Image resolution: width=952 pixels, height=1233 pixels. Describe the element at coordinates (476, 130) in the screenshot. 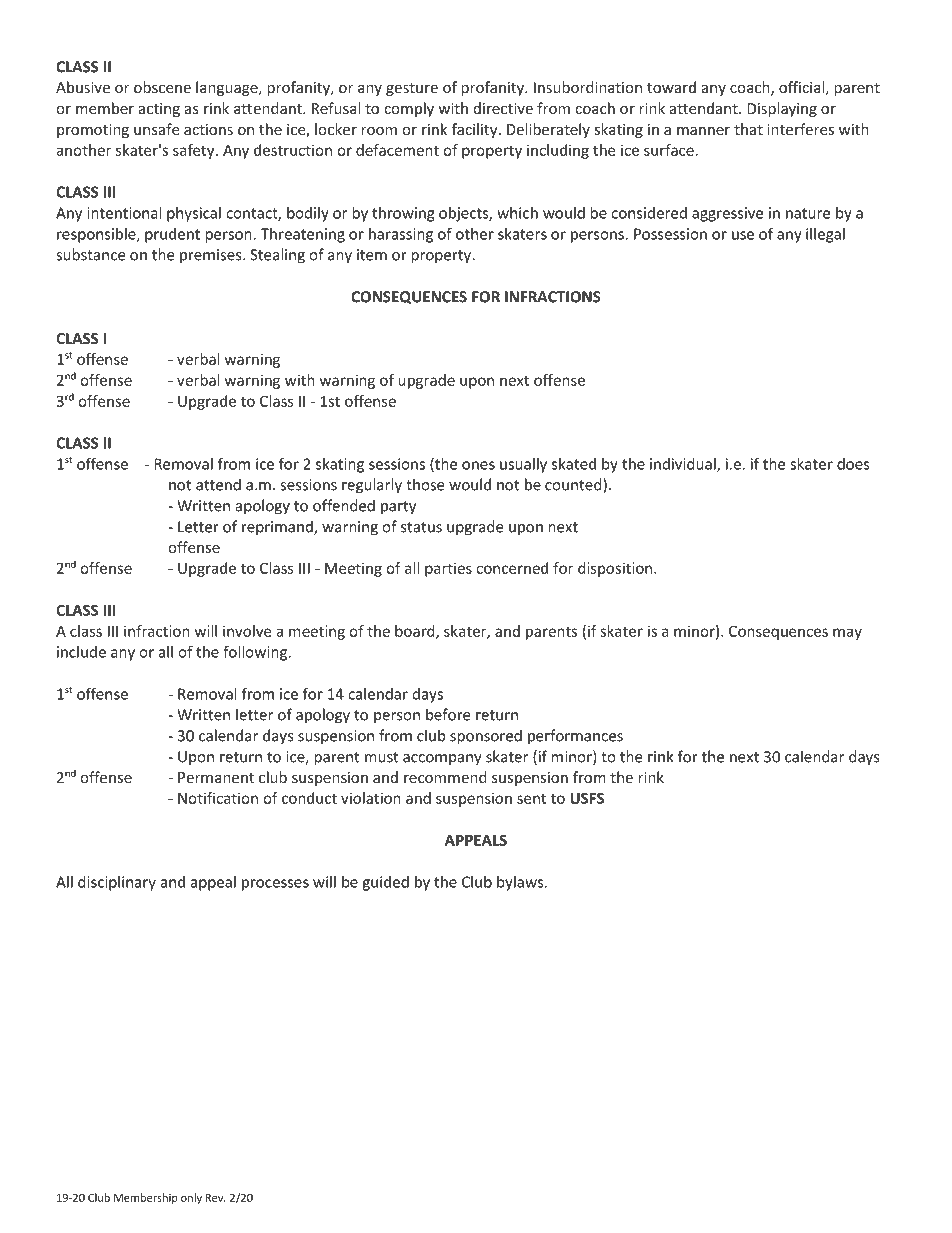

I see `facility` at that location.
